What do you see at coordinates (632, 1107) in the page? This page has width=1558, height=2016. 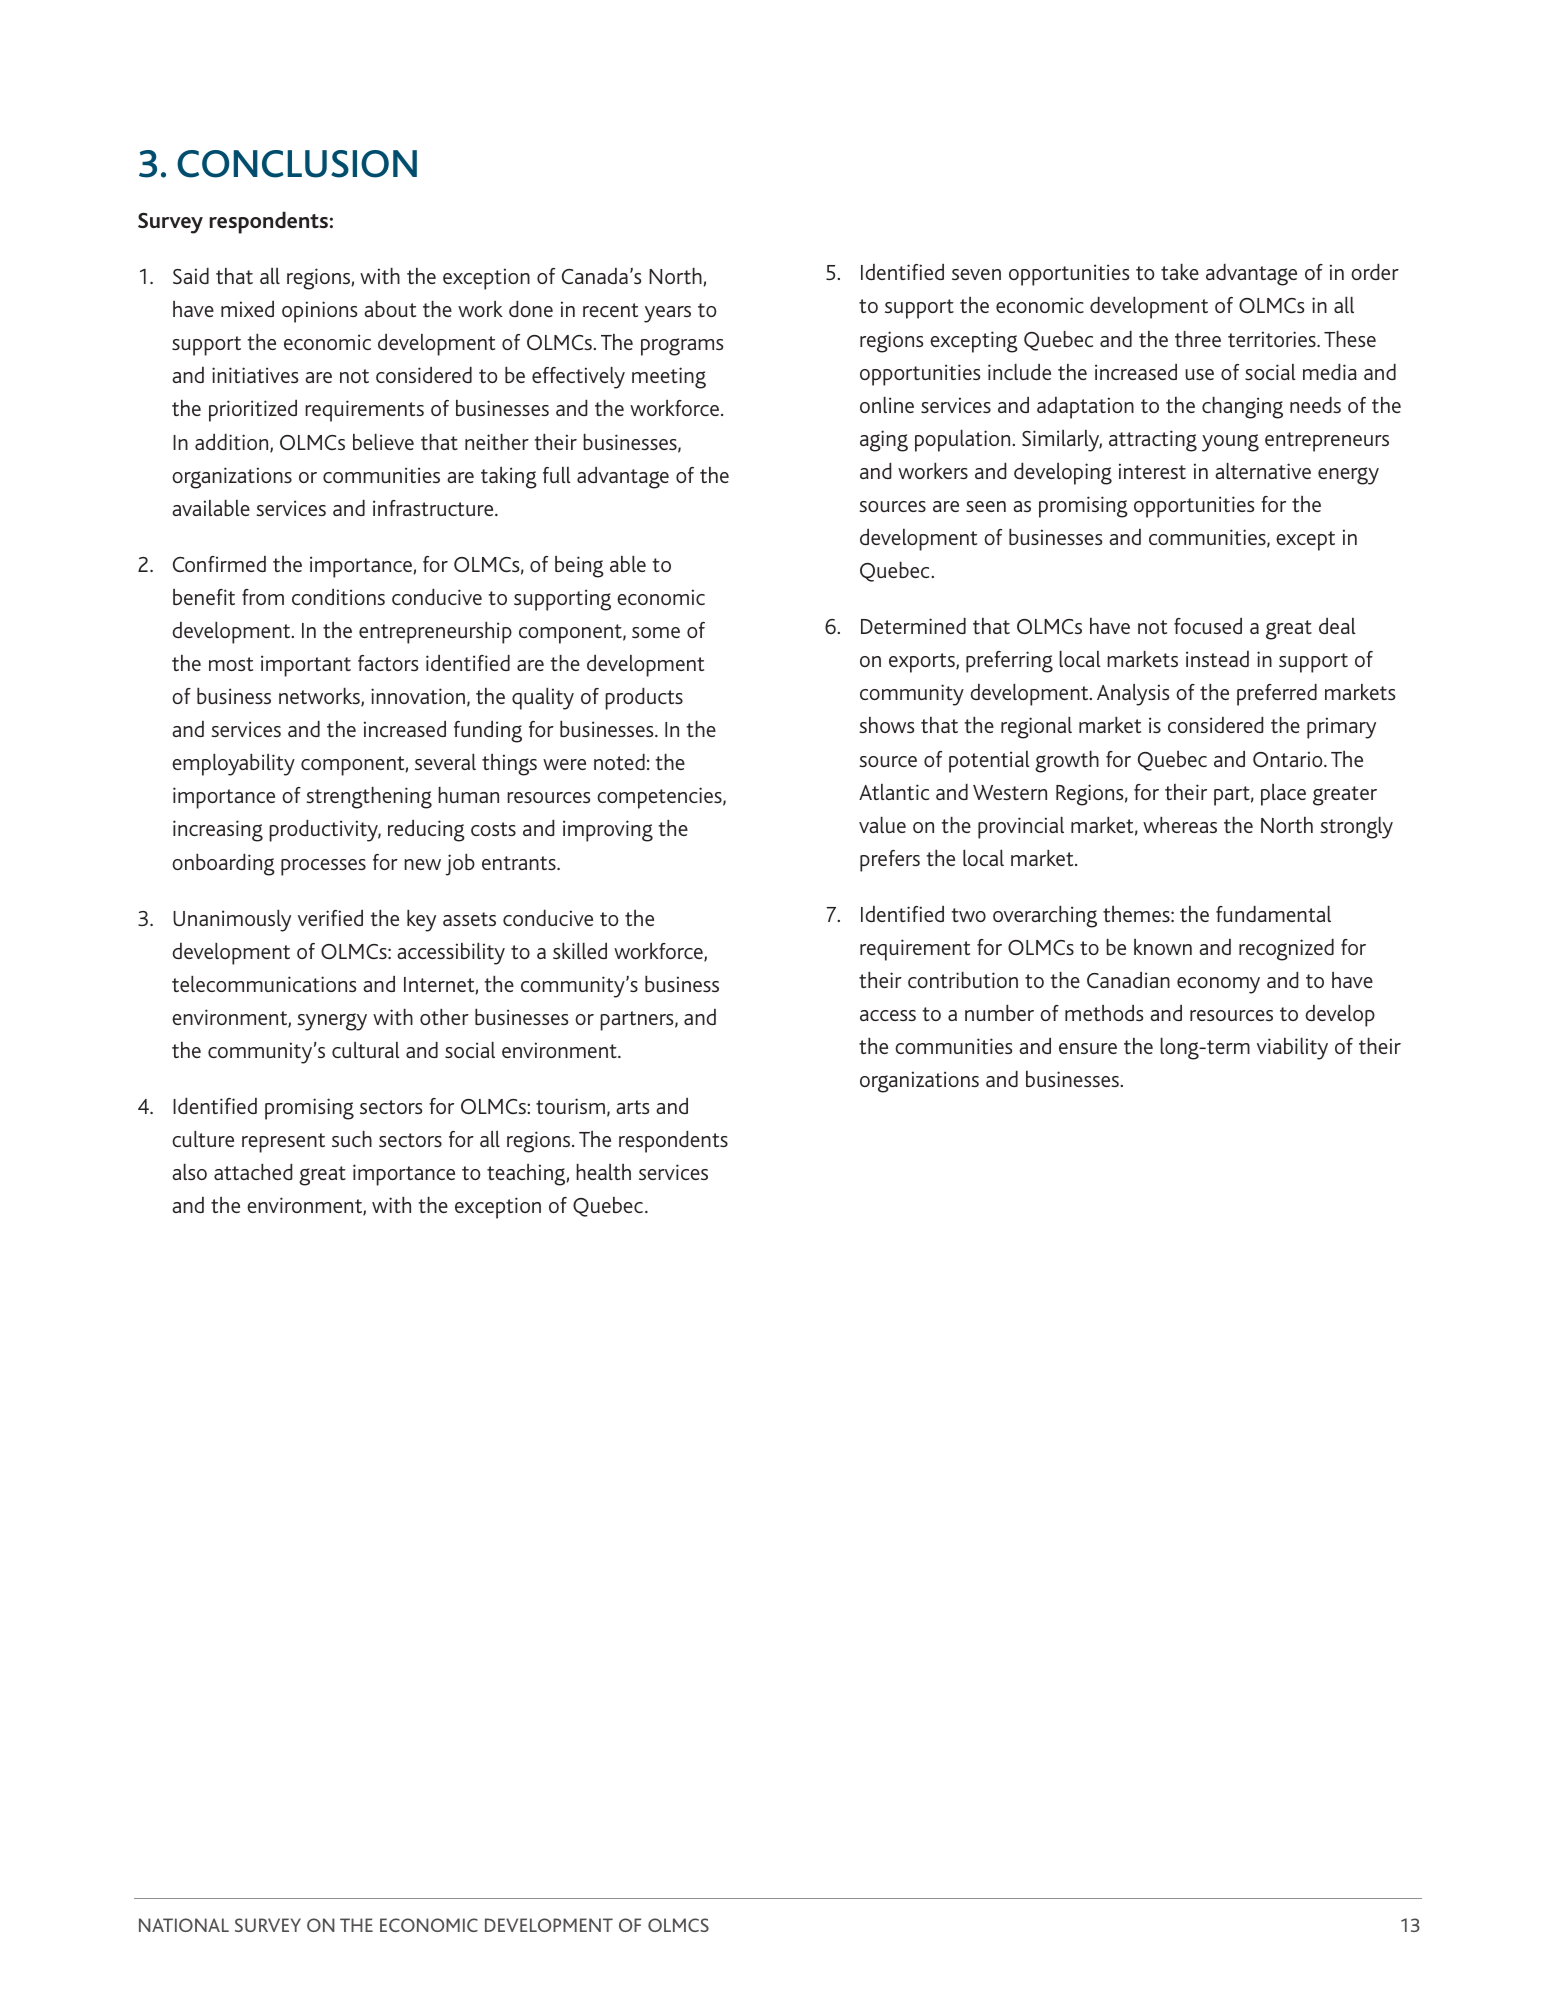 I see `arts` at bounding box center [632, 1107].
